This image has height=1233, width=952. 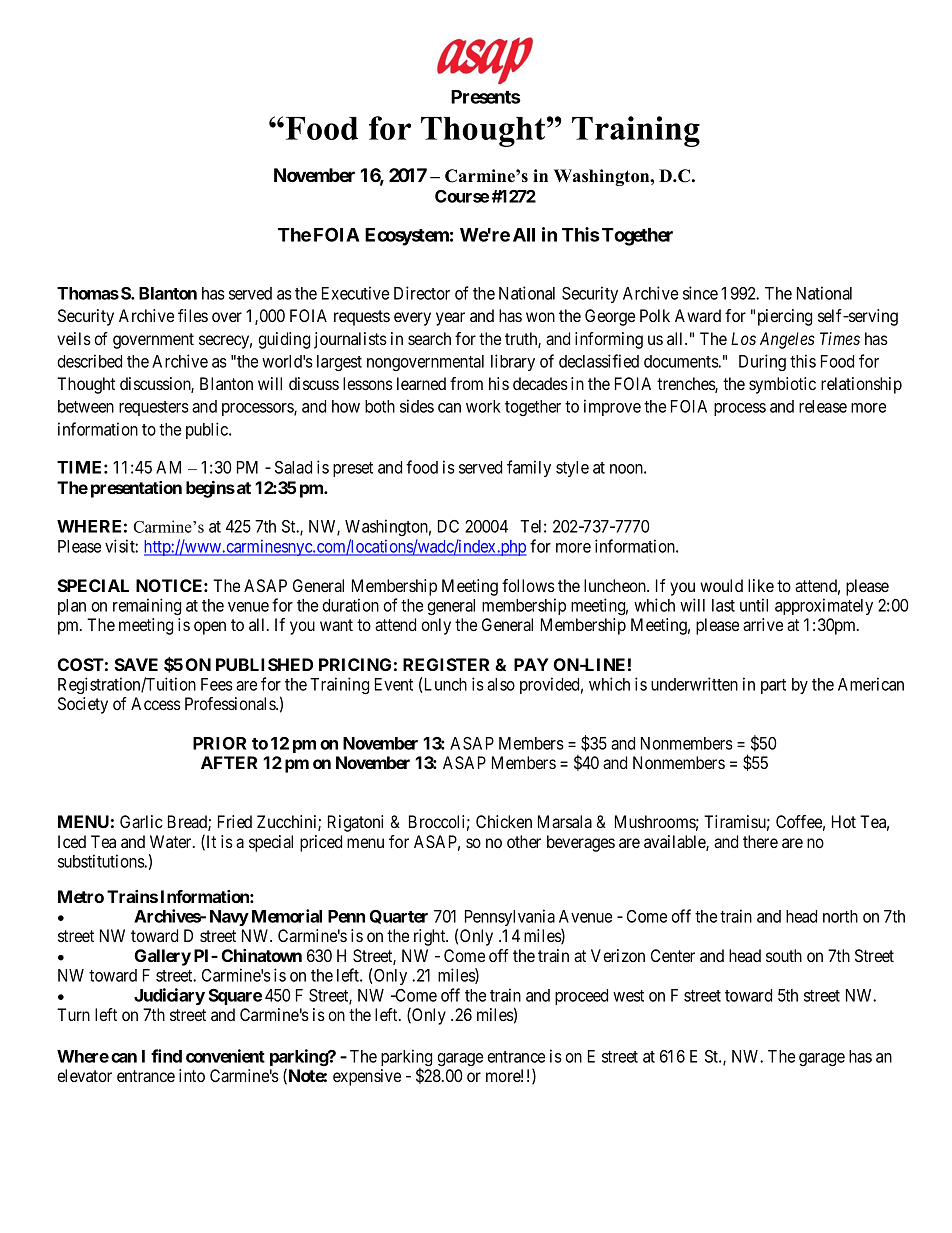 I want to click on also, so click(x=501, y=684).
